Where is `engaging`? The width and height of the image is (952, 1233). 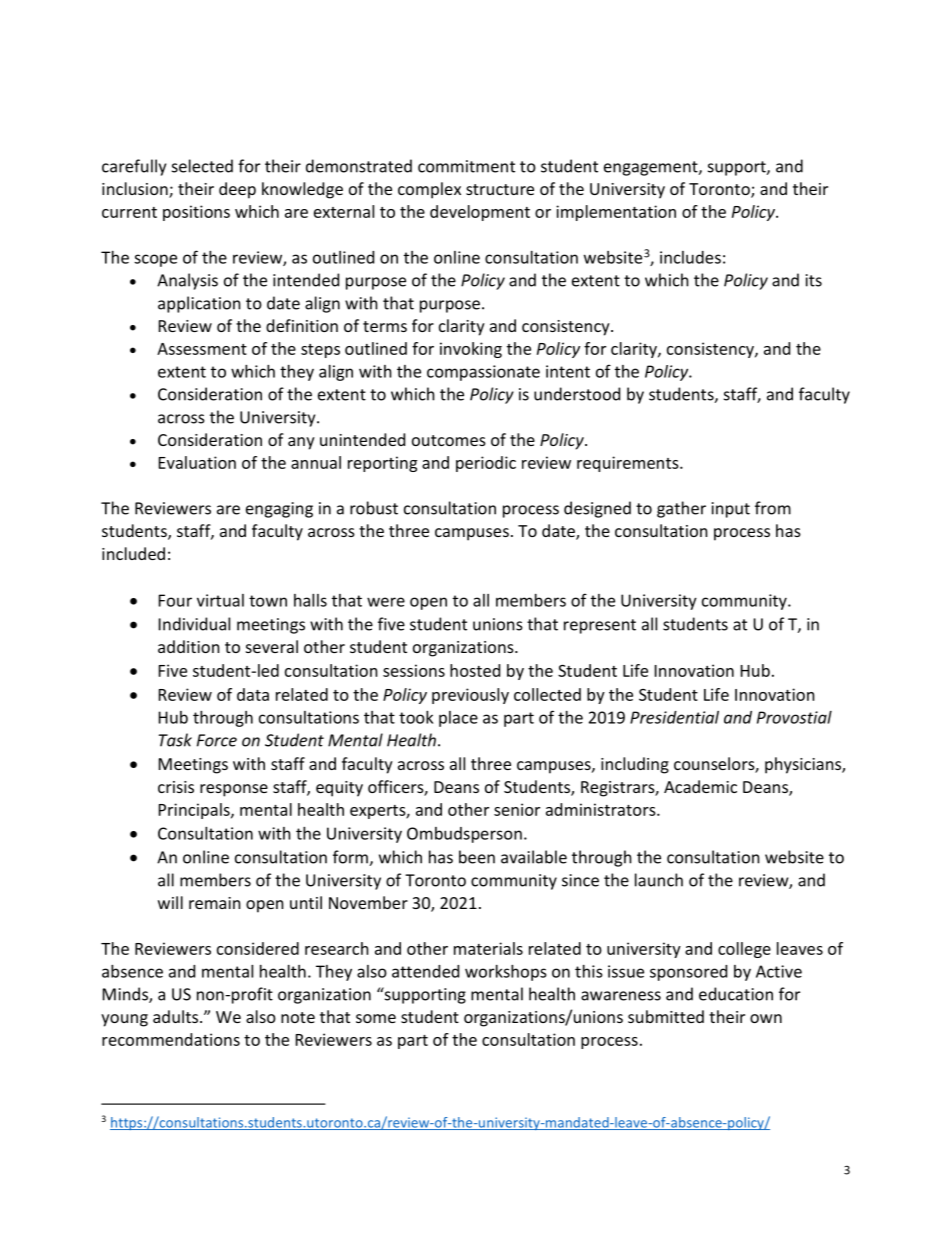 engaging is located at coordinates (279, 510).
